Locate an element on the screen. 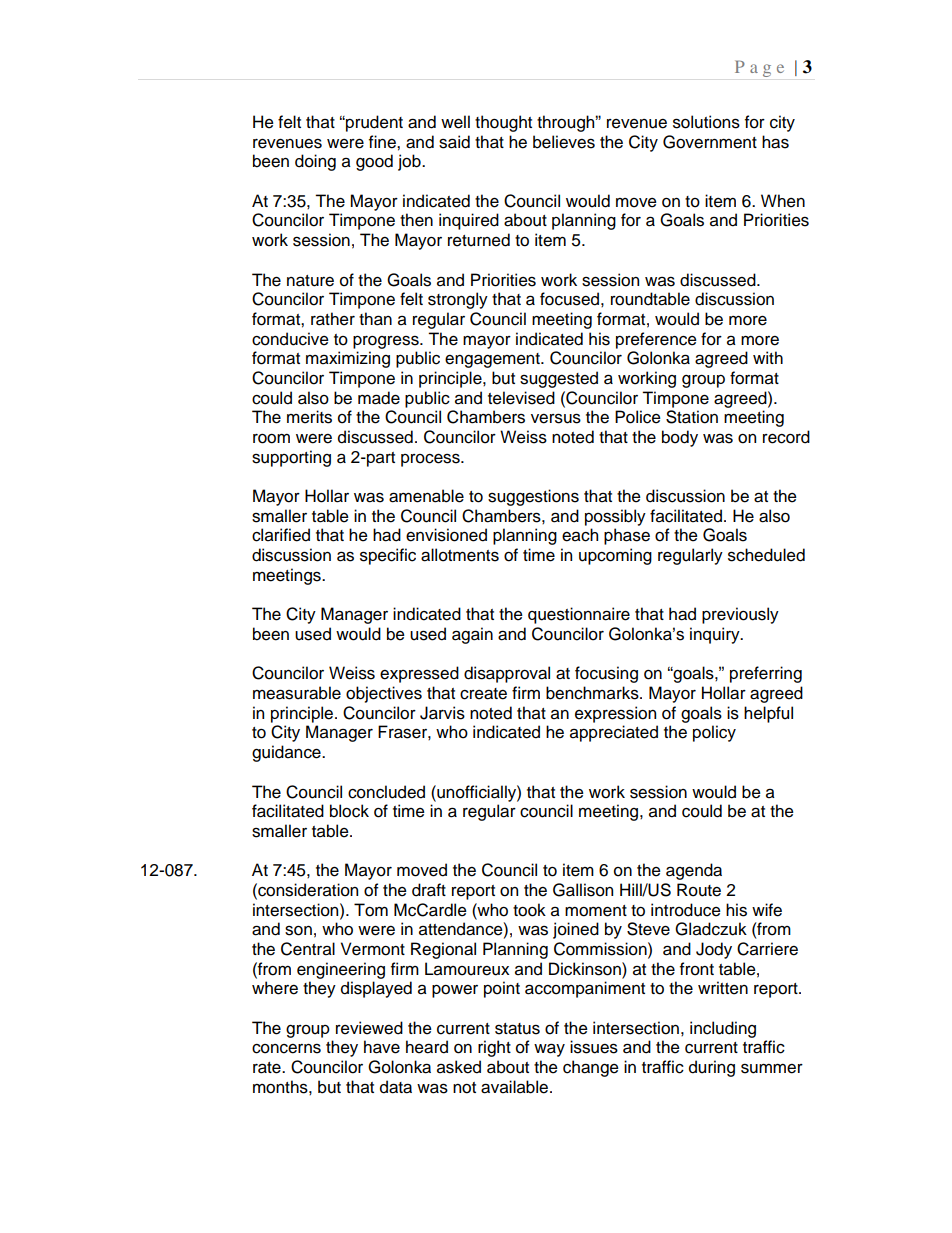 This screenshot has height=1233, width=952. concerns is located at coordinates (286, 1048).
